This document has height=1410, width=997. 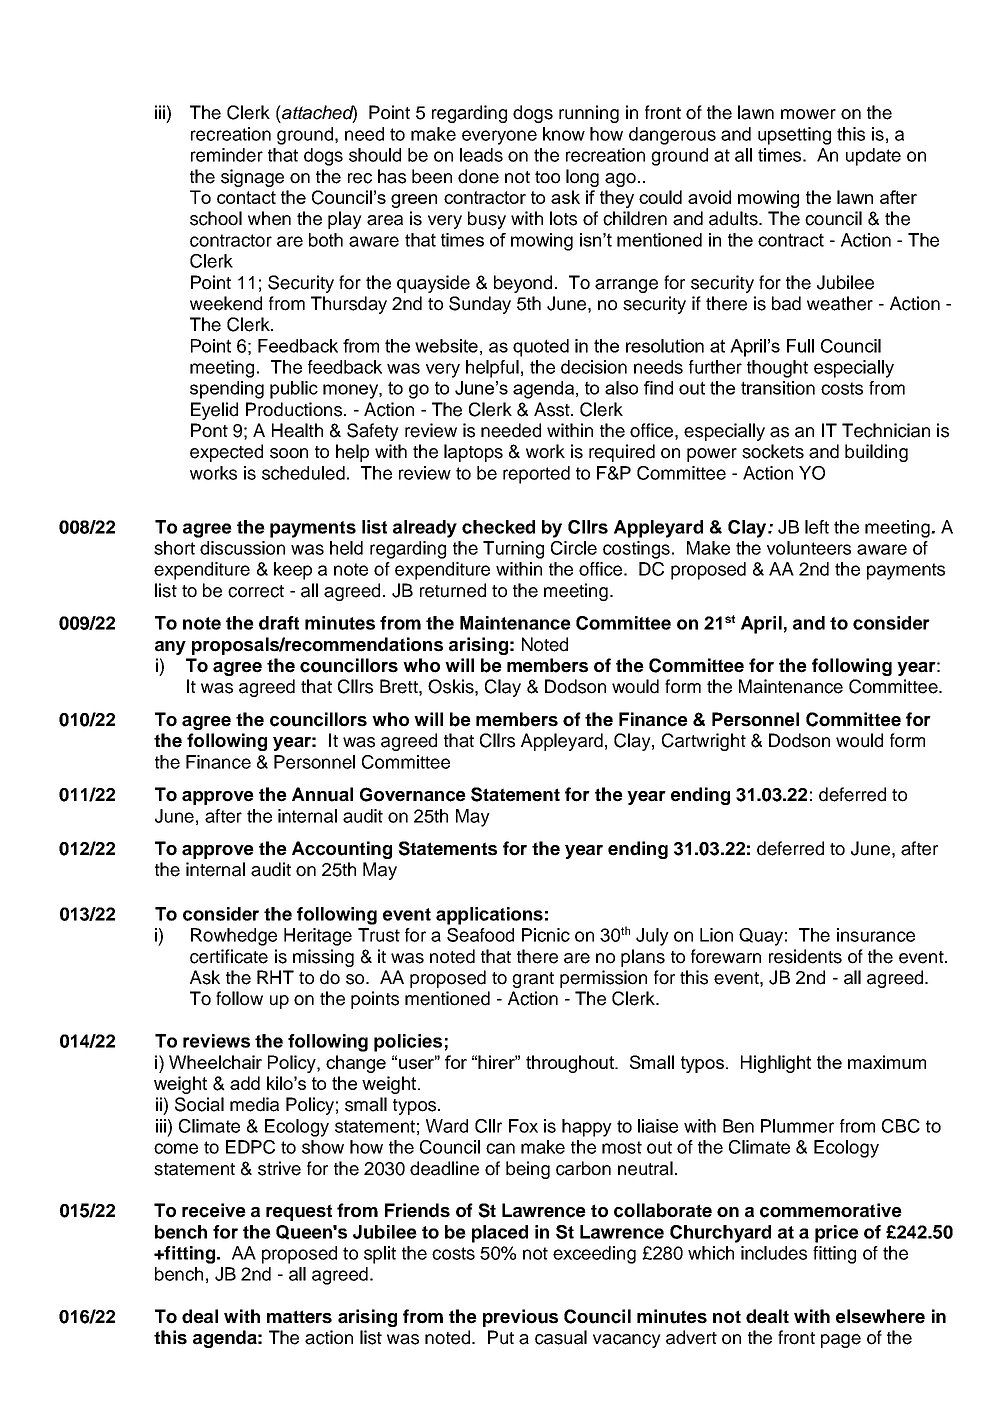 What do you see at coordinates (547, 177) in the document?
I see `too` at bounding box center [547, 177].
